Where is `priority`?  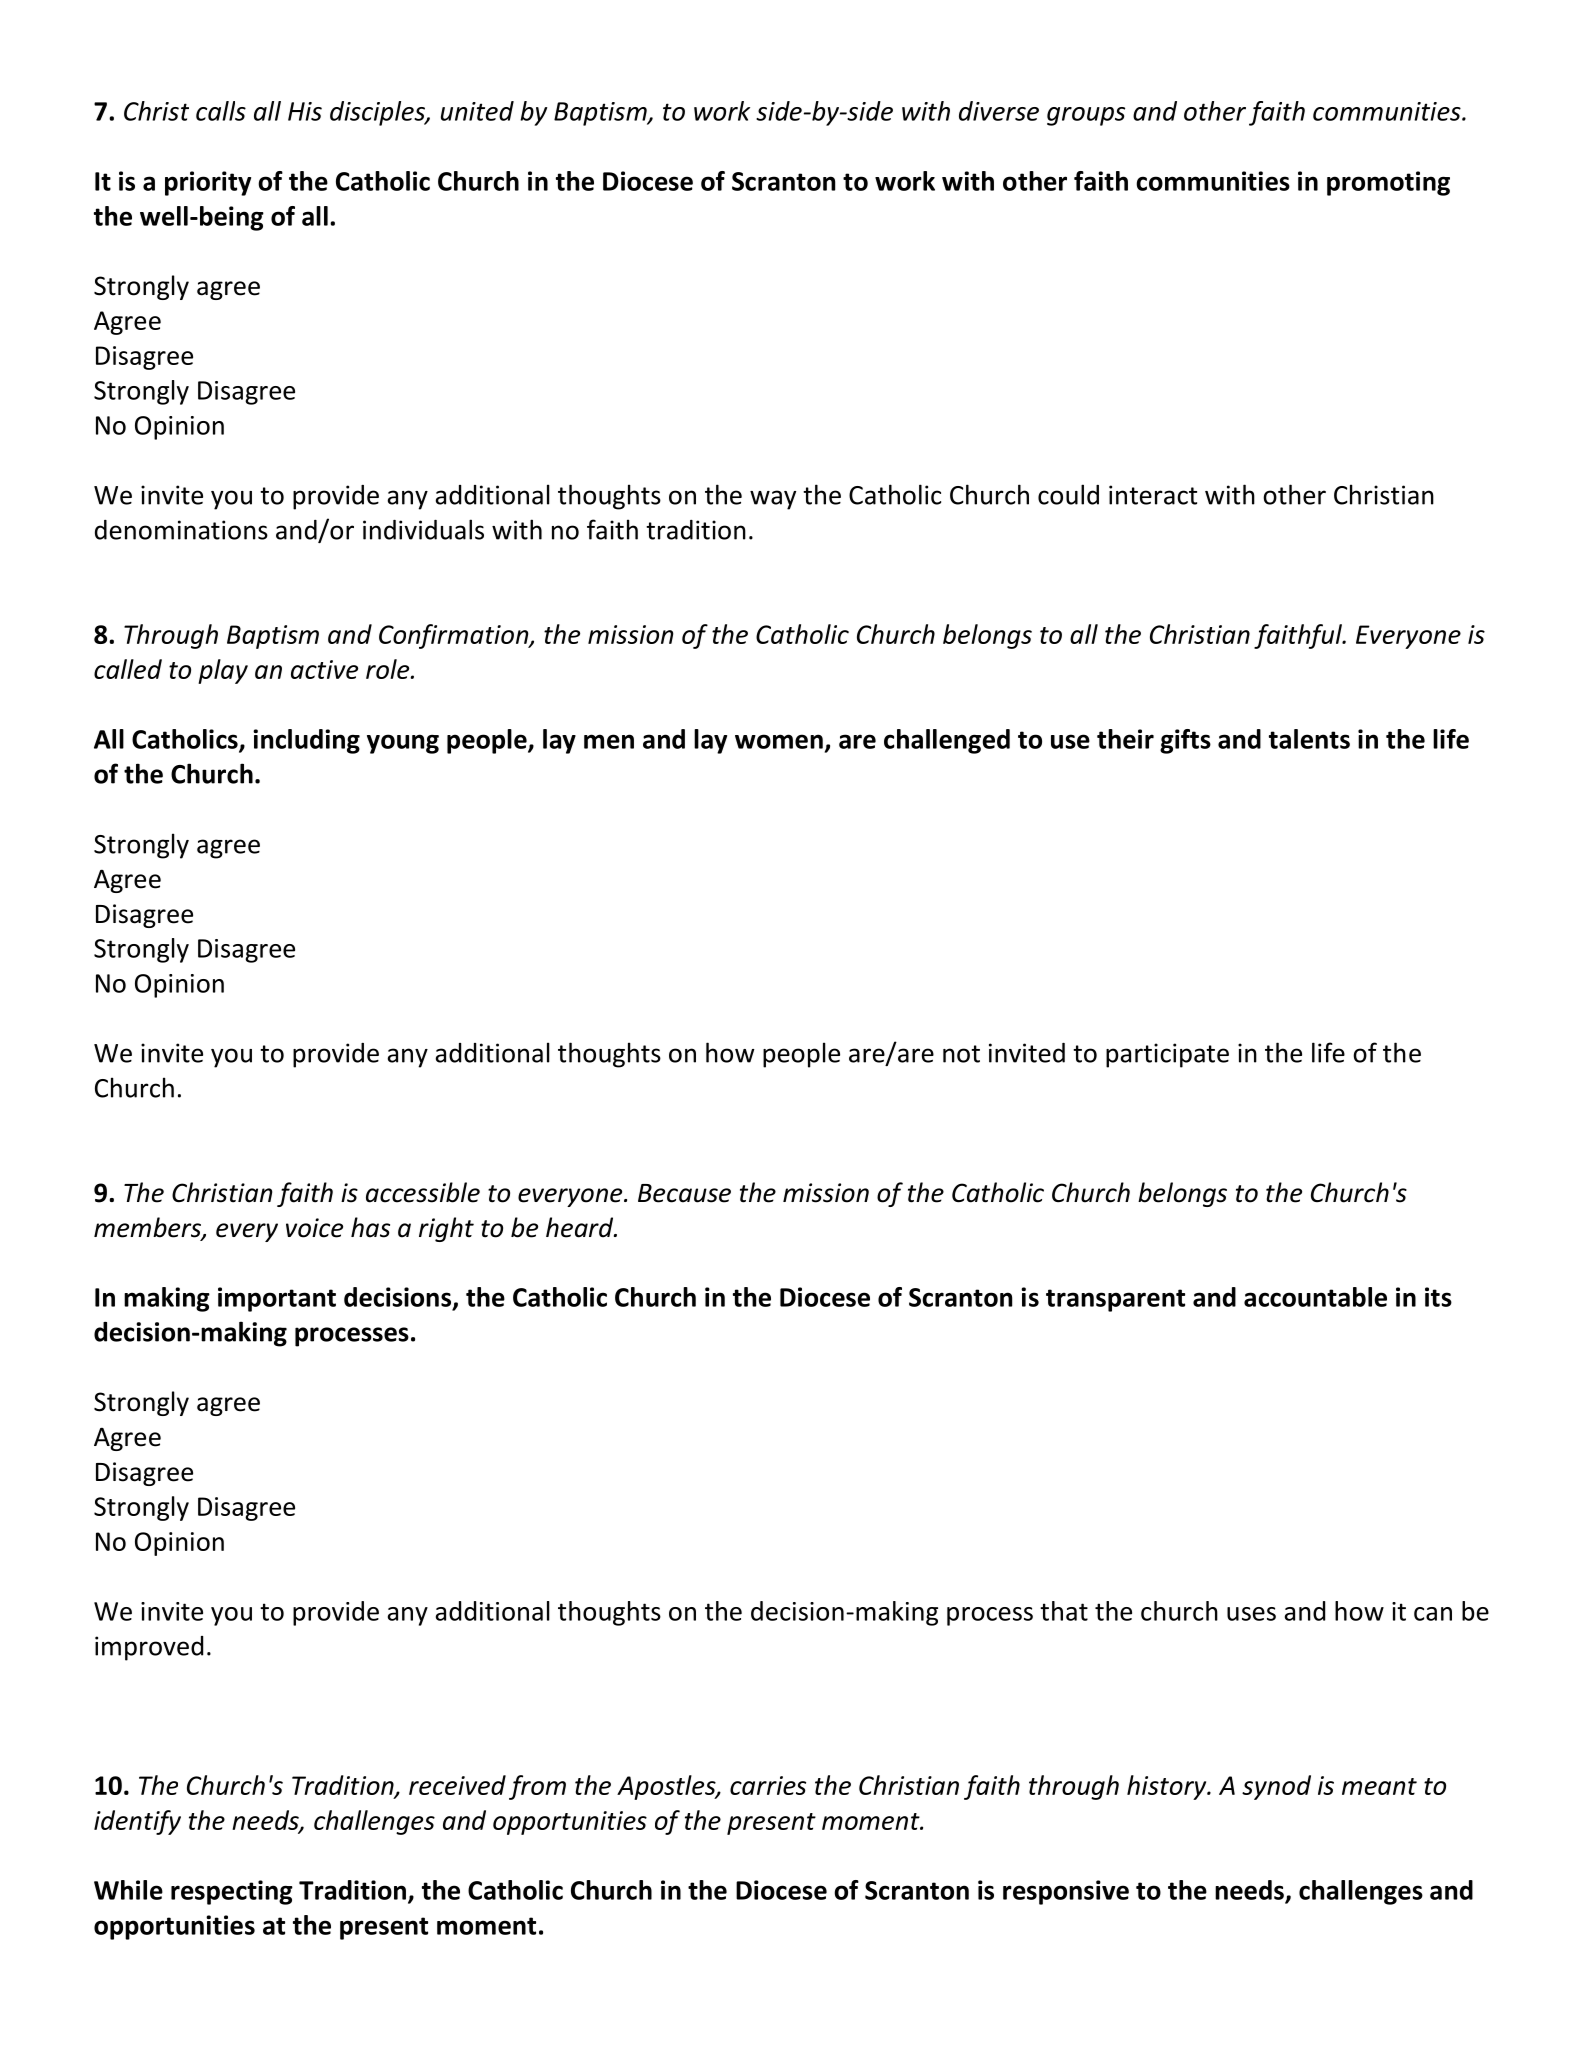 priority is located at coordinates (208, 183).
